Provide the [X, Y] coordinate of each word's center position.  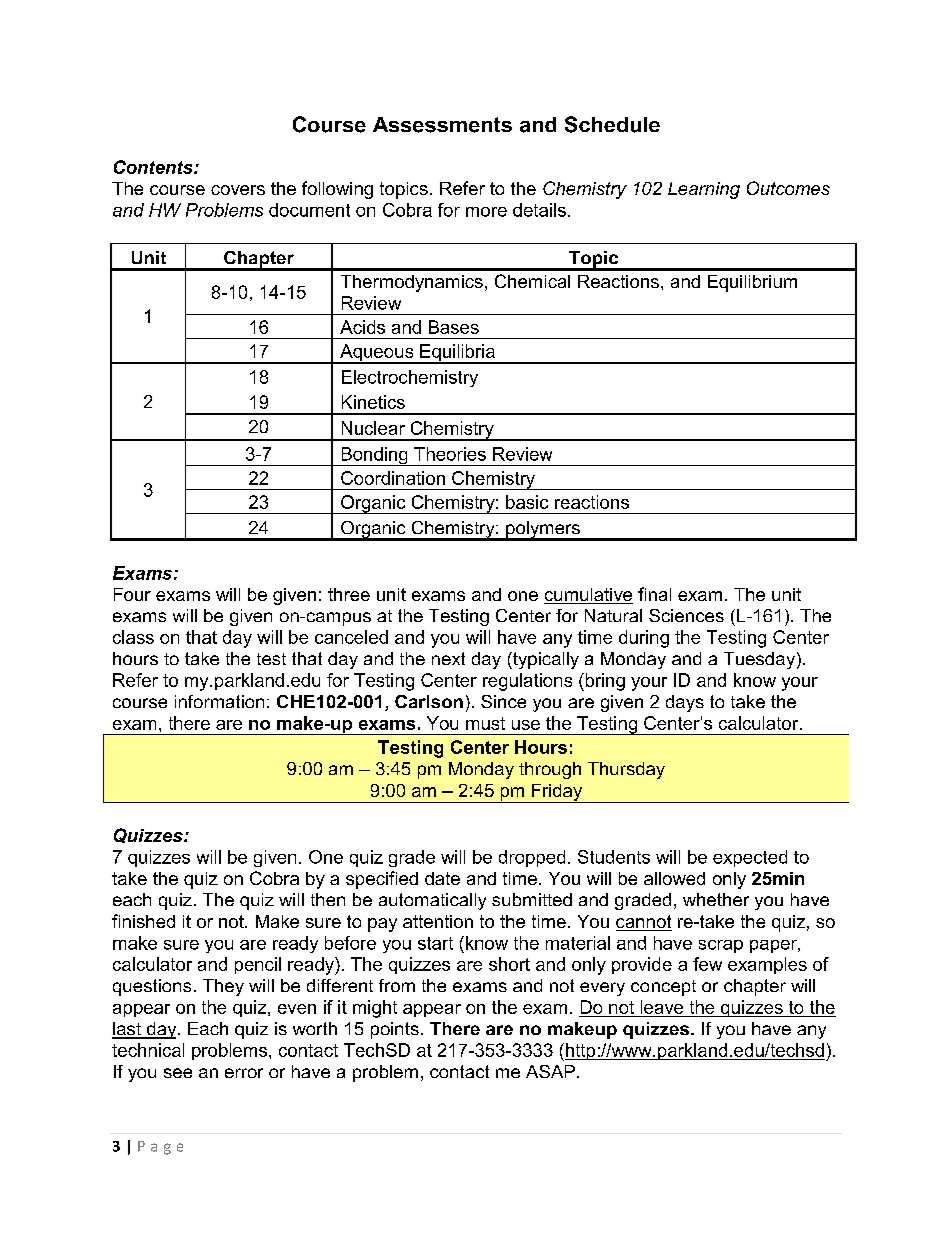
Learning [704, 190]
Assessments [442, 125]
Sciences [686, 615]
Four [132, 594]
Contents [154, 167]
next [448, 658]
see [178, 1073]
